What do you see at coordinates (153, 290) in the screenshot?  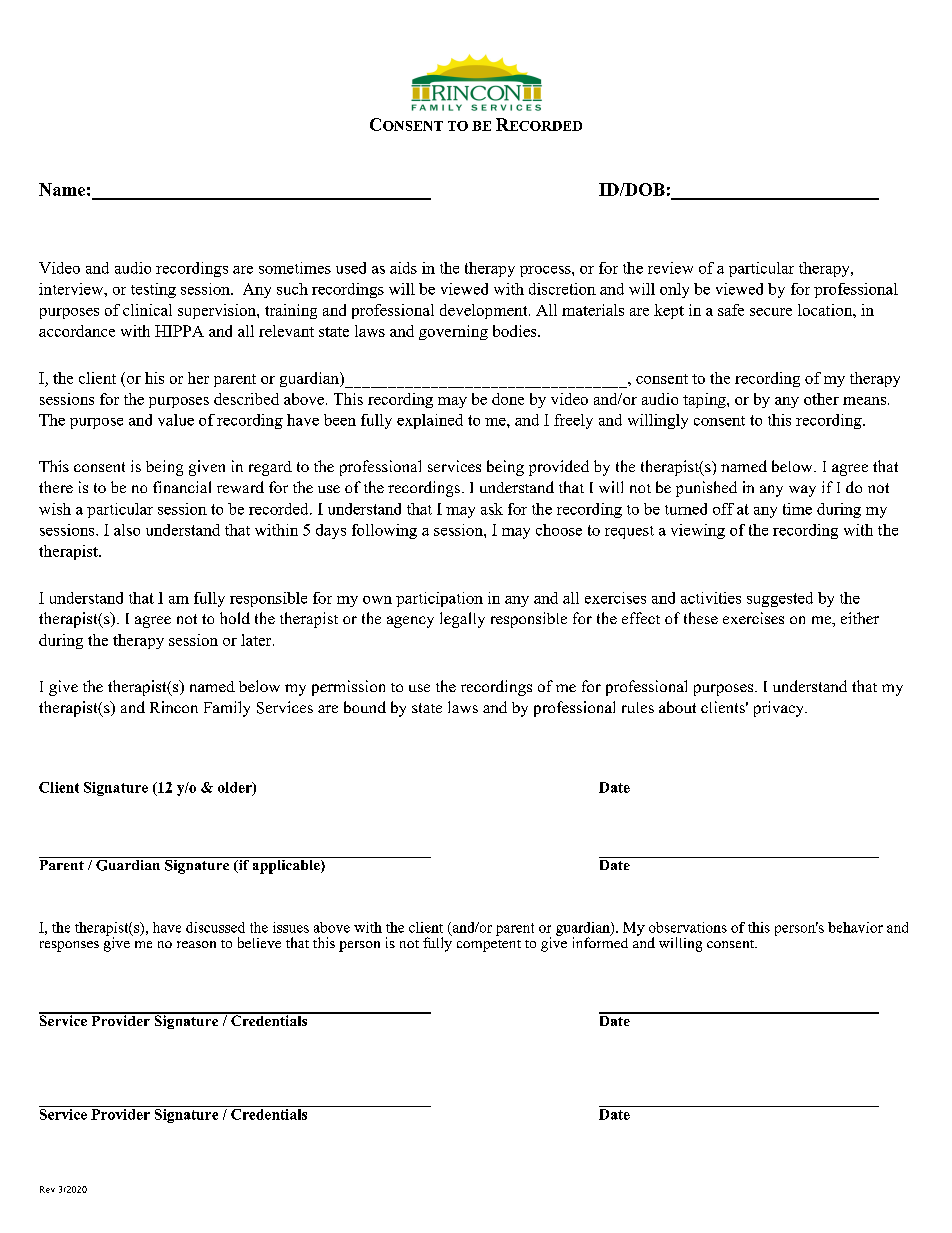 I see `testing` at bounding box center [153, 290].
